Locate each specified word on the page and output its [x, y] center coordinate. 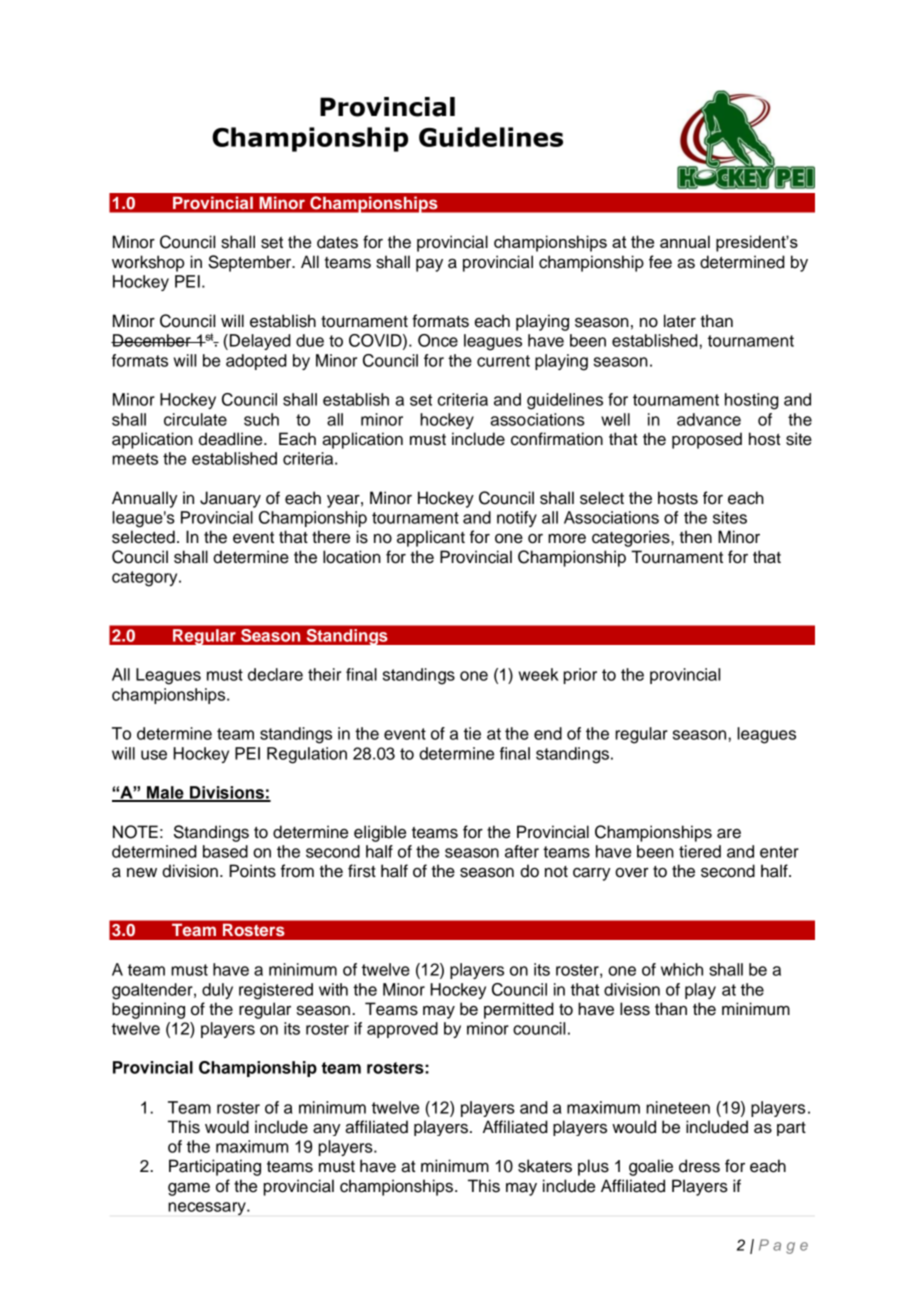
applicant [431, 538]
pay [429, 265]
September [251, 263]
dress [699, 1166]
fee [660, 262]
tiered [700, 851]
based [225, 851]
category [146, 579]
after [522, 851]
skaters [545, 1166]
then [695, 537]
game [189, 1189]
